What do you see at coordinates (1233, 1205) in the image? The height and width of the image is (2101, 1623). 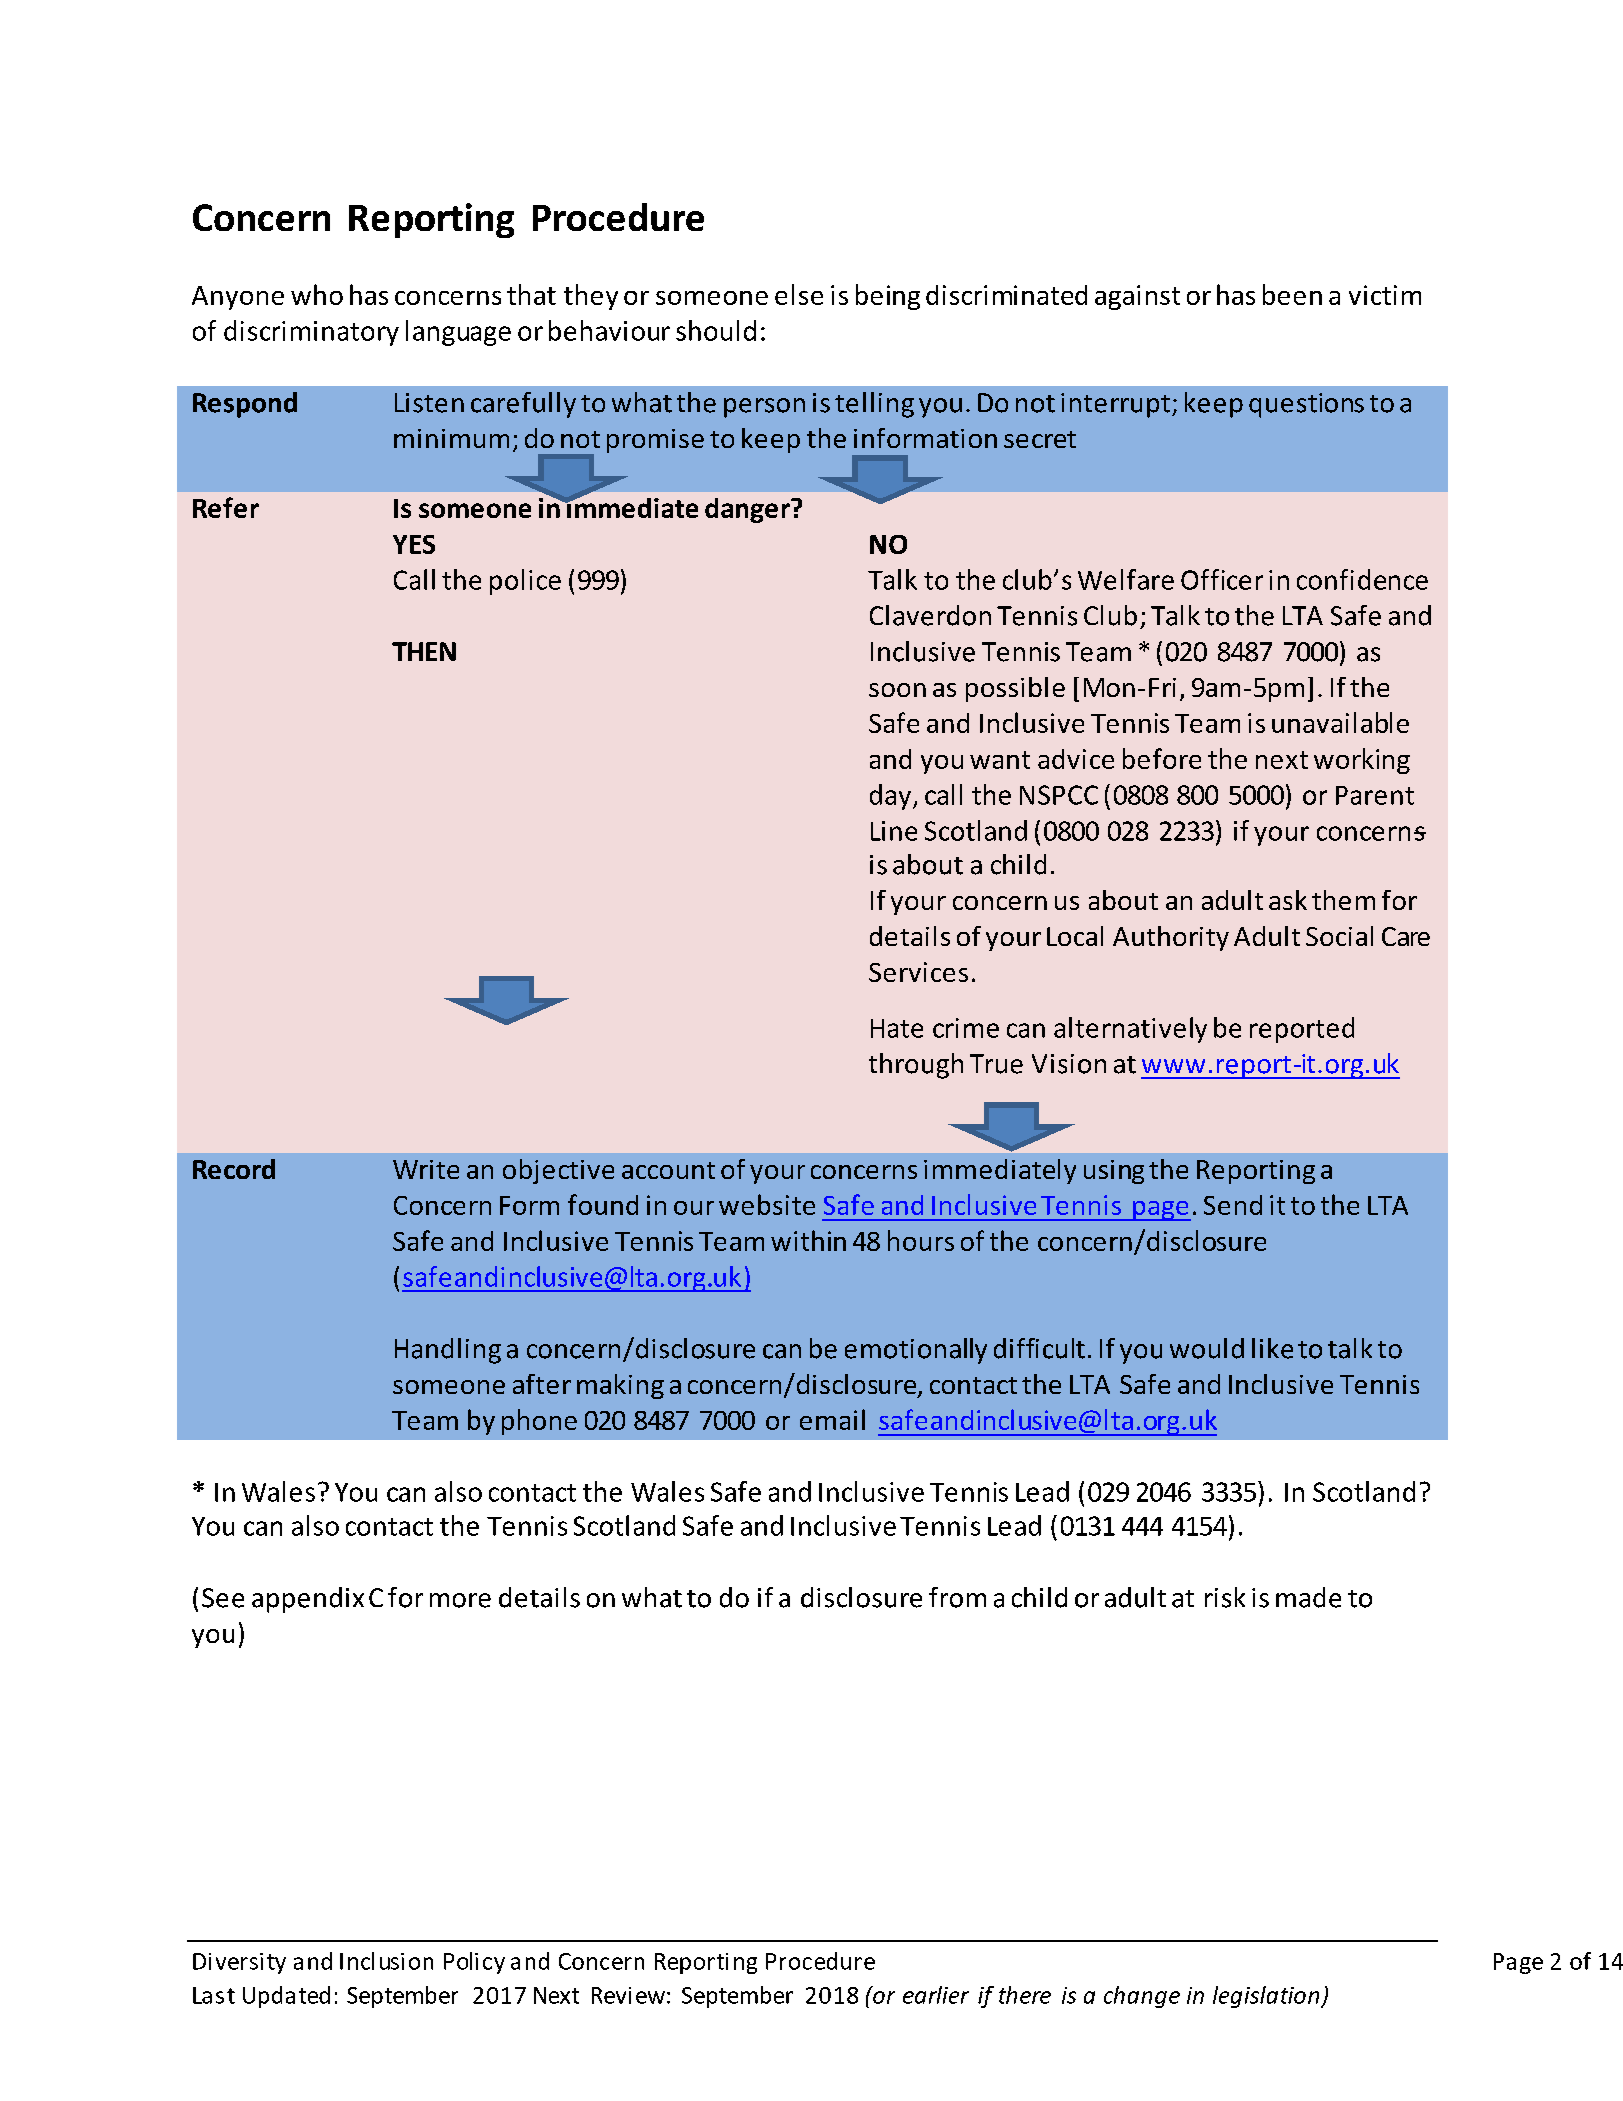 I see `Send` at bounding box center [1233, 1205].
